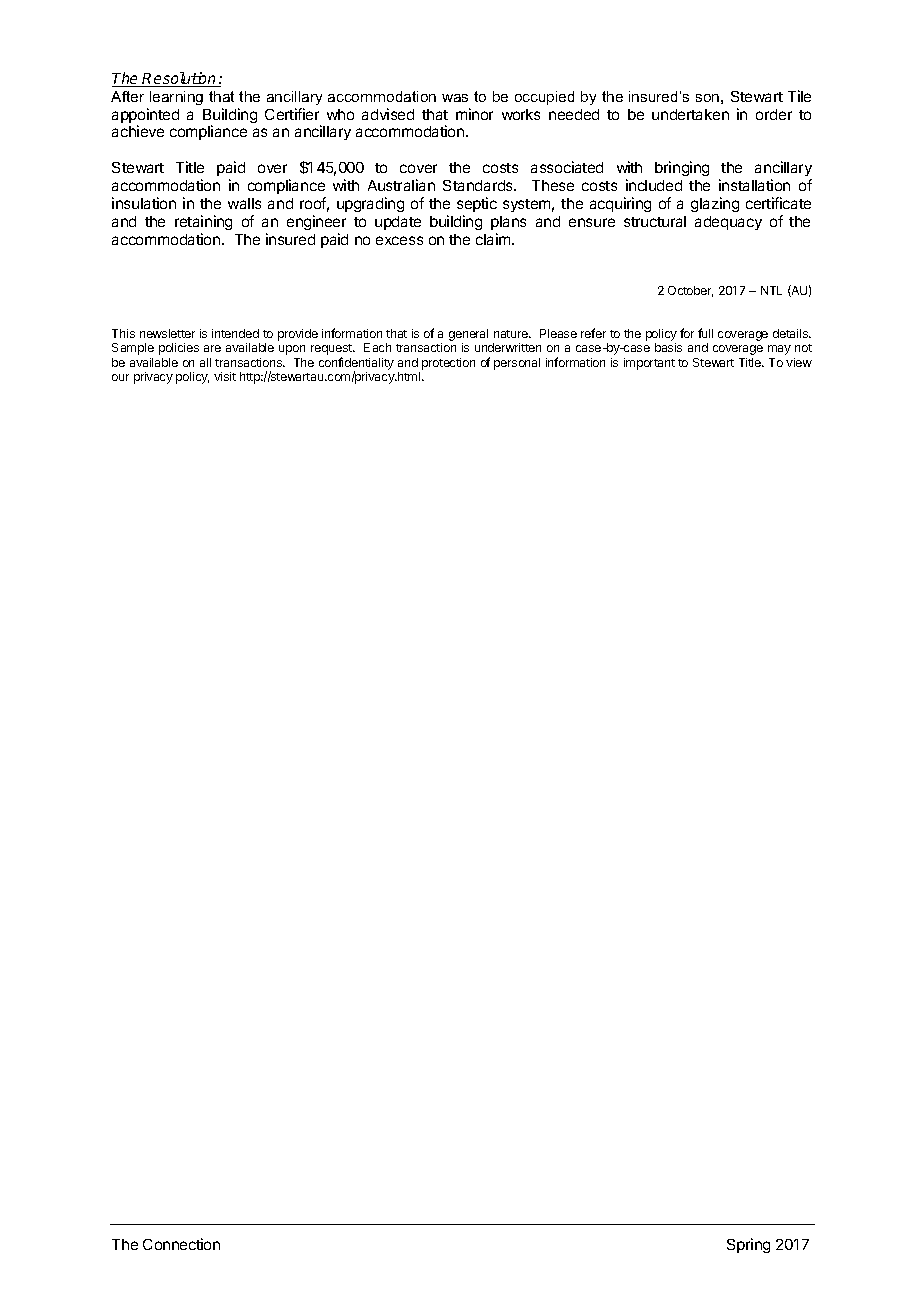  Describe the element at coordinates (448, 364) in the screenshot. I see `protection` at that location.
